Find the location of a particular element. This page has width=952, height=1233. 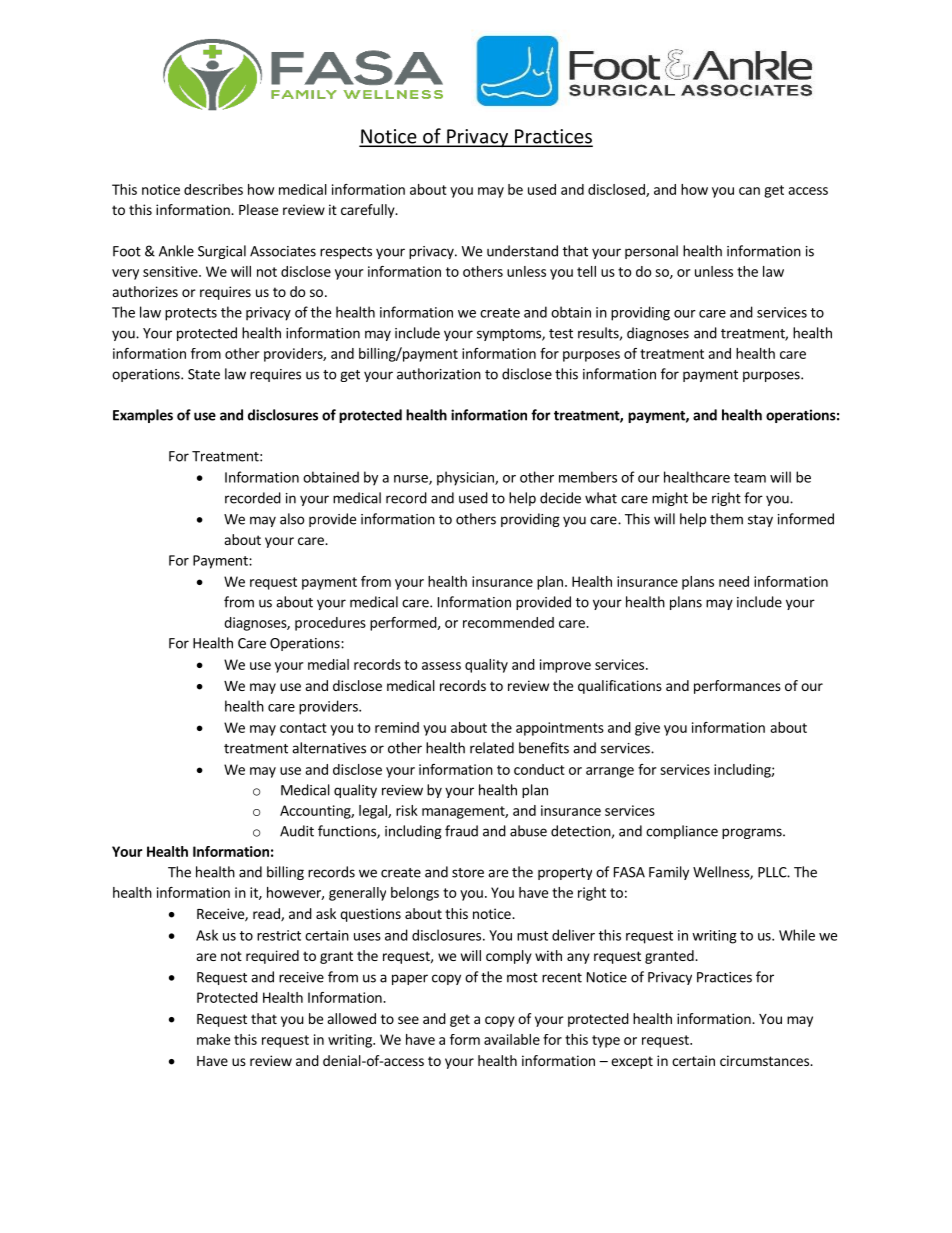

procedures is located at coordinates (330, 624).
